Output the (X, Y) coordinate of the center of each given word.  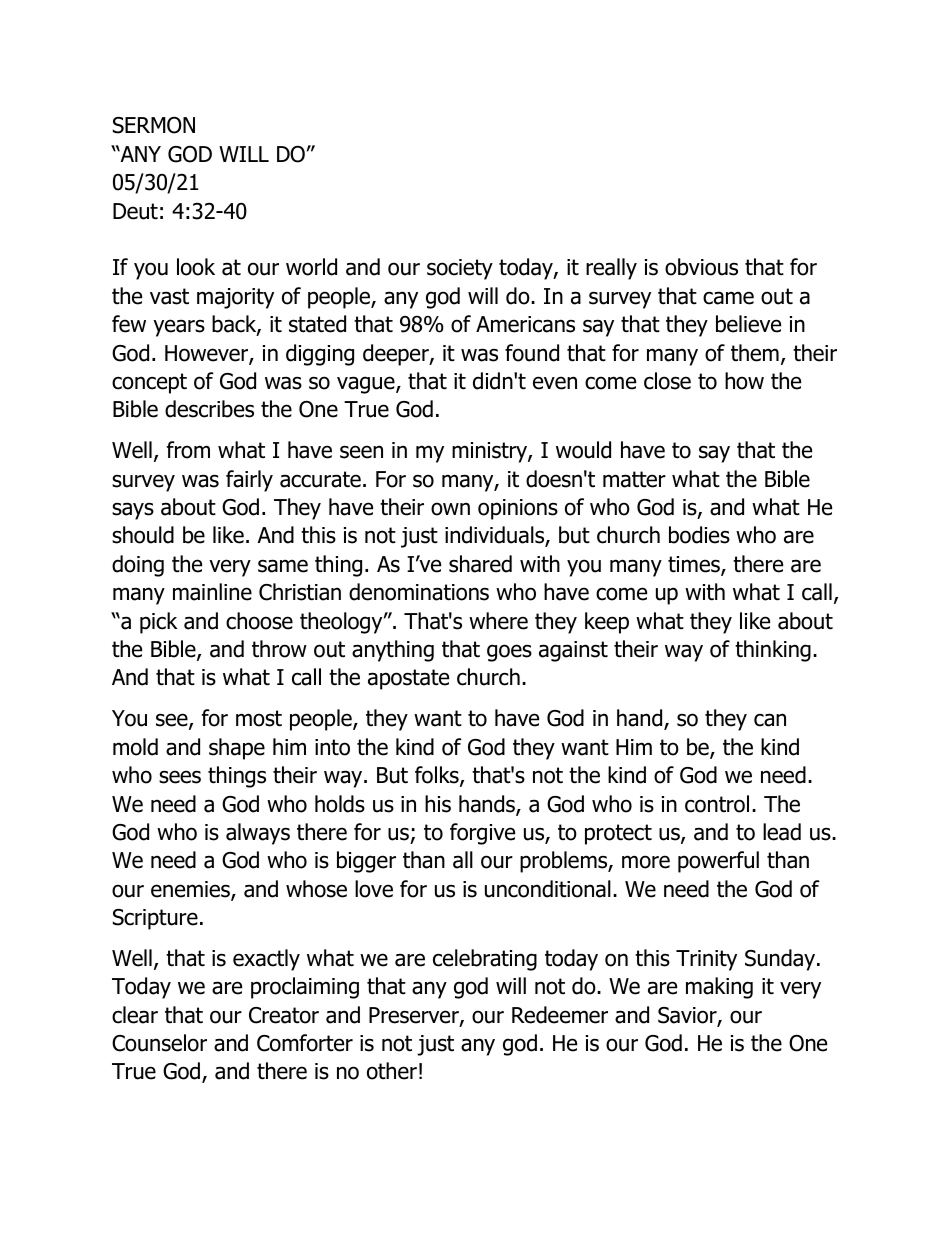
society (460, 269)
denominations (419, 592)
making (719, 988)
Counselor (159, 1043)
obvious (701, 267)
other (392, 1071)
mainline (212, 592)
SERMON (154, 125)
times (695, 565)
